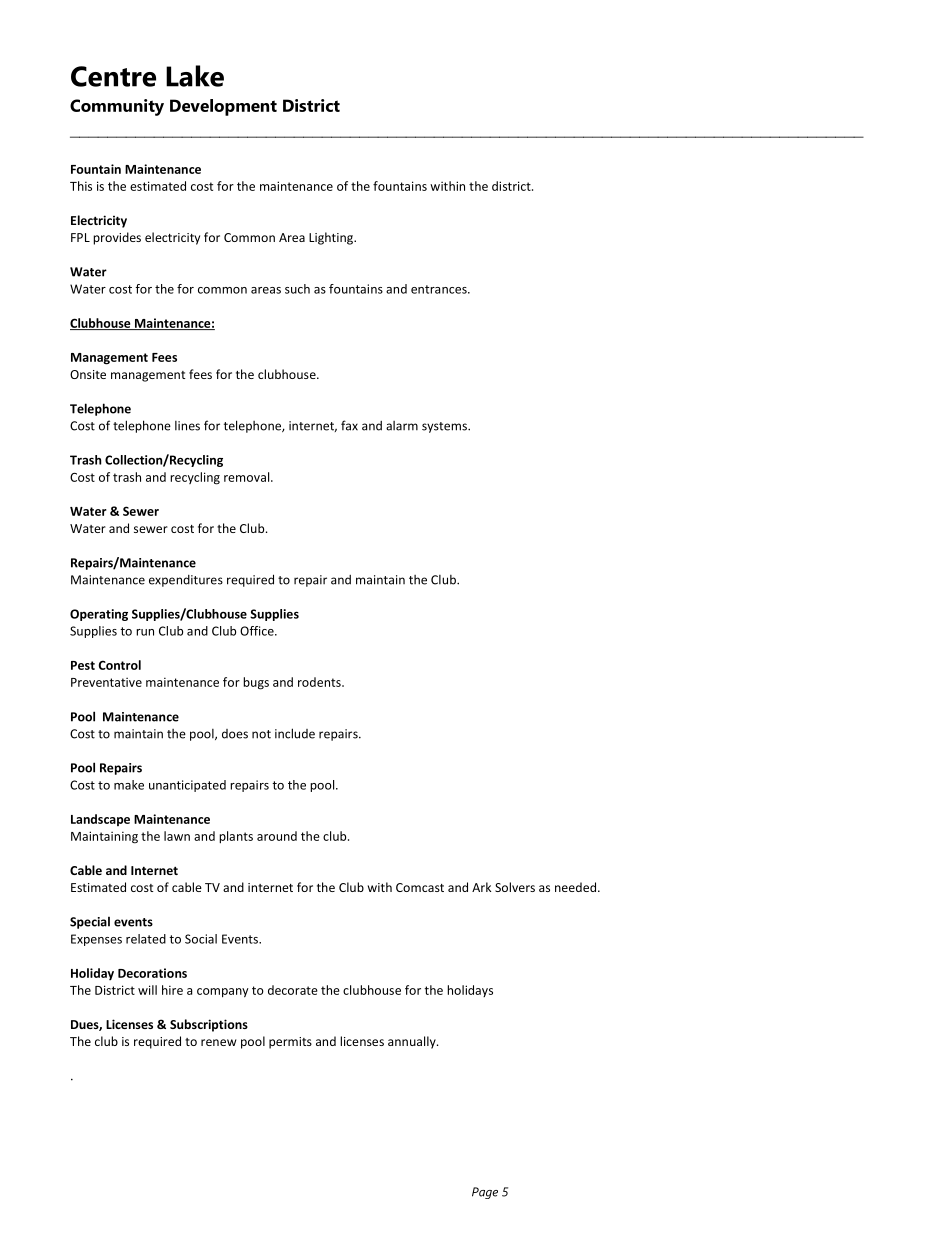 The image size is (952, 1233). What do you see at coordinates (349, 425) in the image?
I see `fax` at bounding box center [349, 425].
